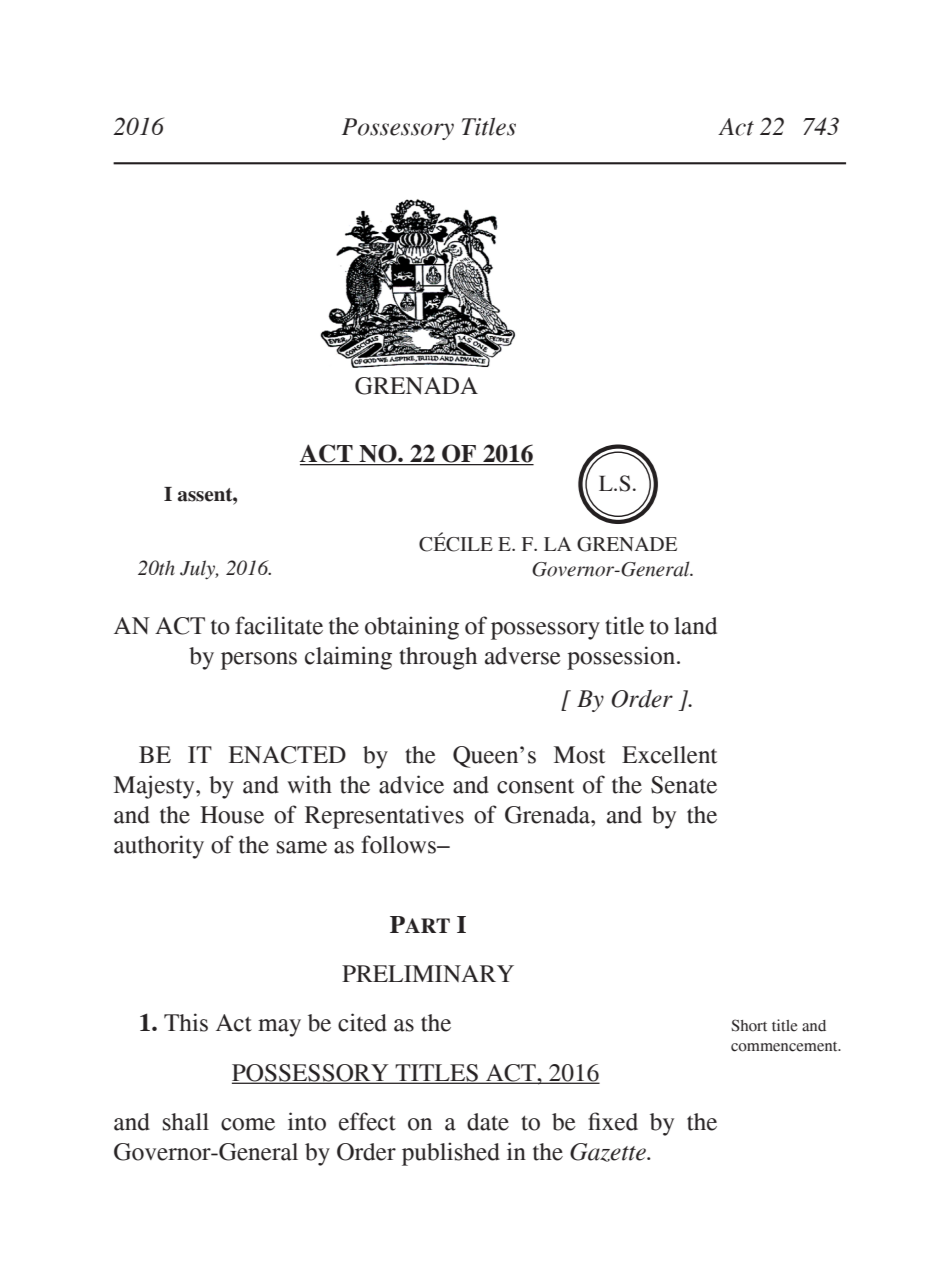 The width and height of the screenshot is (945, 1288). What do you see at coordinates (248, 1124) in the screenshot?
I see `come` at bounding box center [248, 1124].
